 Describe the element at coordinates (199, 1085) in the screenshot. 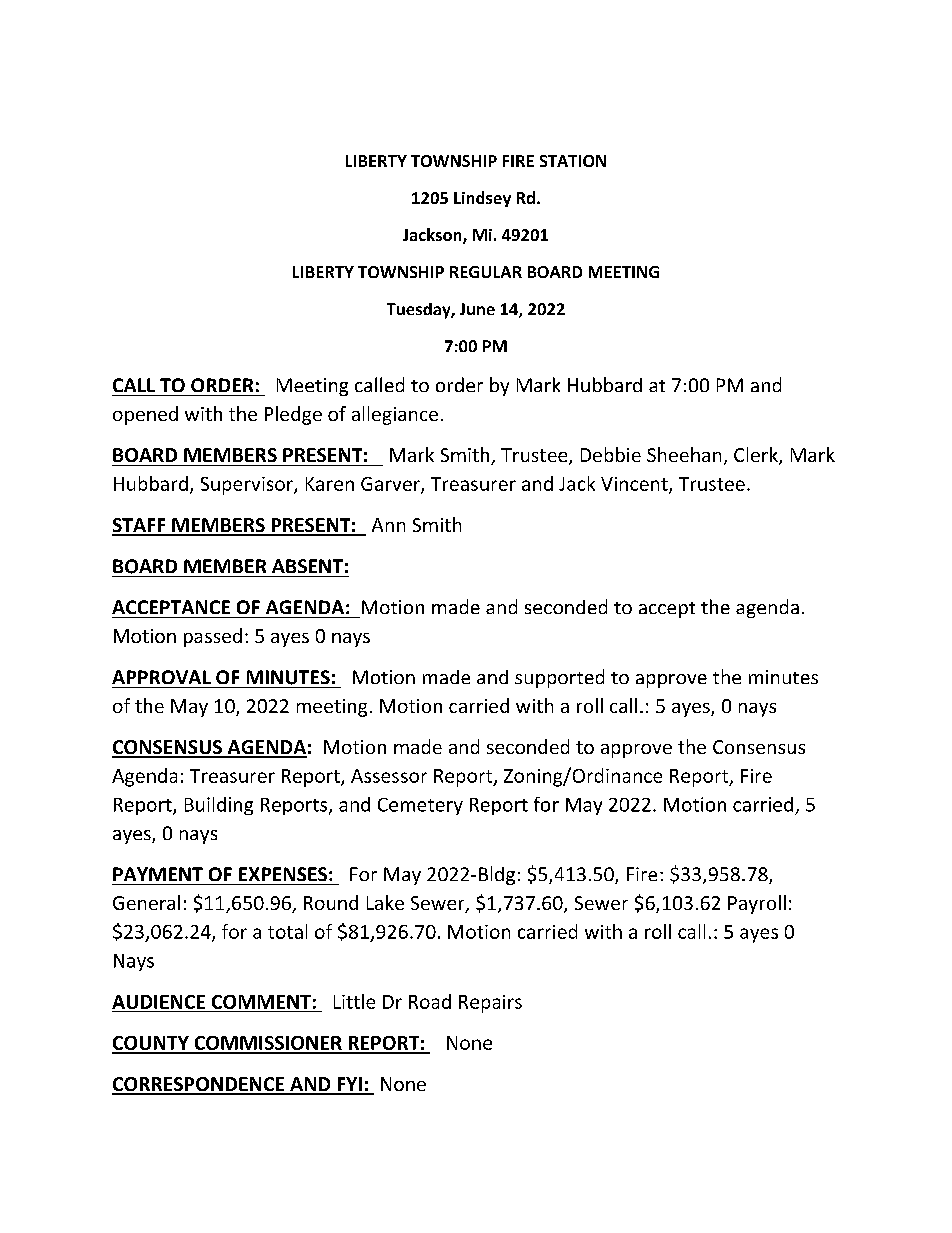

I see `CORRESPONDENCE` at that location.
